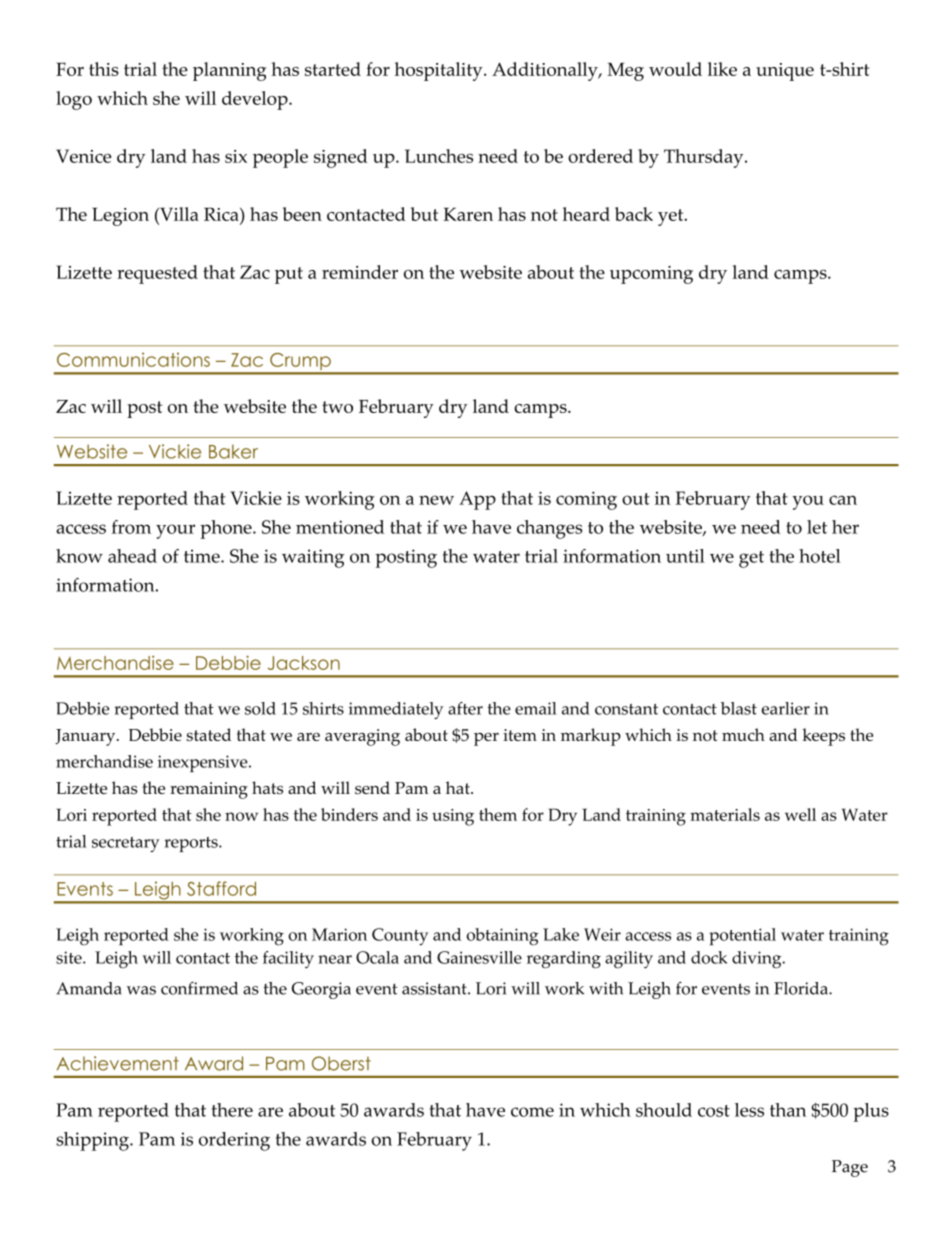 The width and height of the page is (952, 1233). Describe the element at coordinates (532, 1112) in the page. I see `come` at that location.
